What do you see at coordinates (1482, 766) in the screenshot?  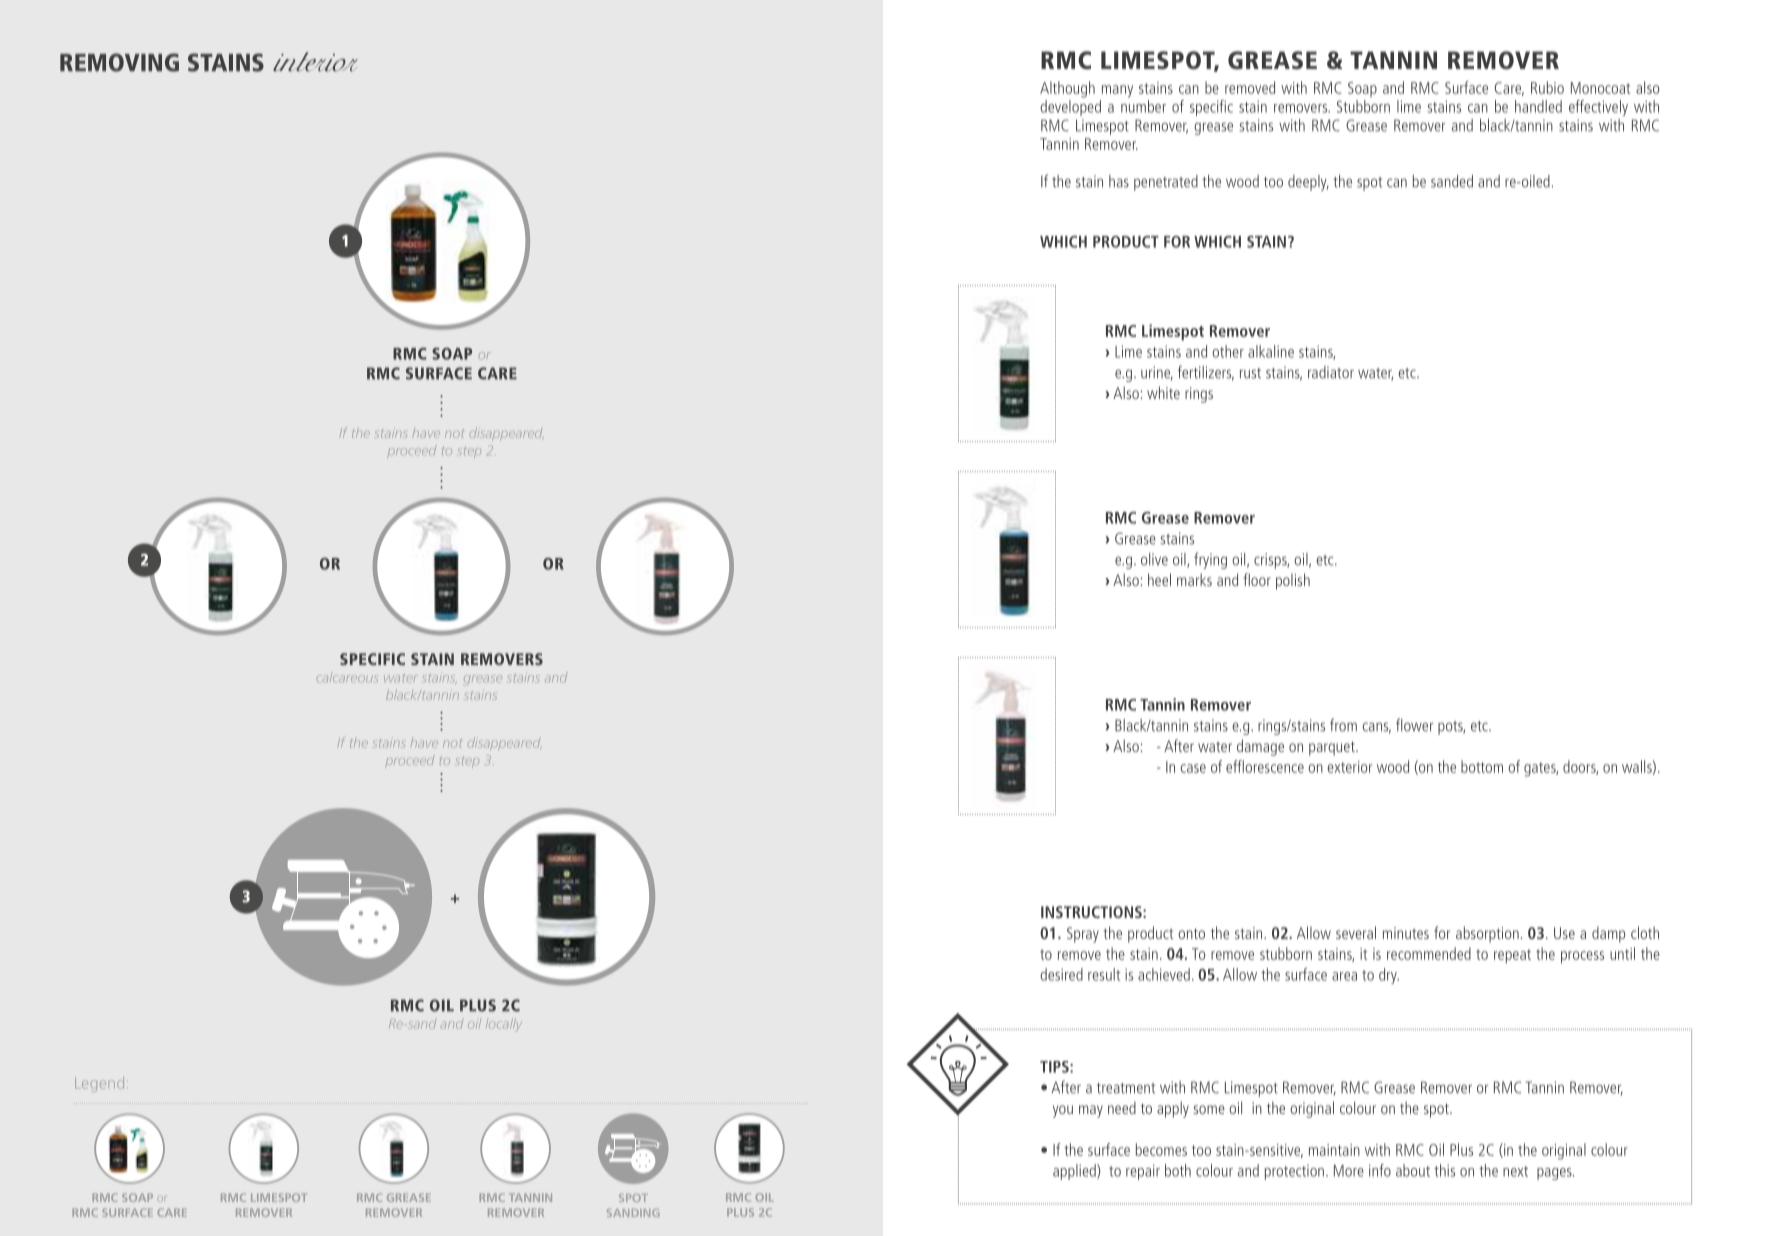 I see `bottom` at bounding box center [1482, 766].
